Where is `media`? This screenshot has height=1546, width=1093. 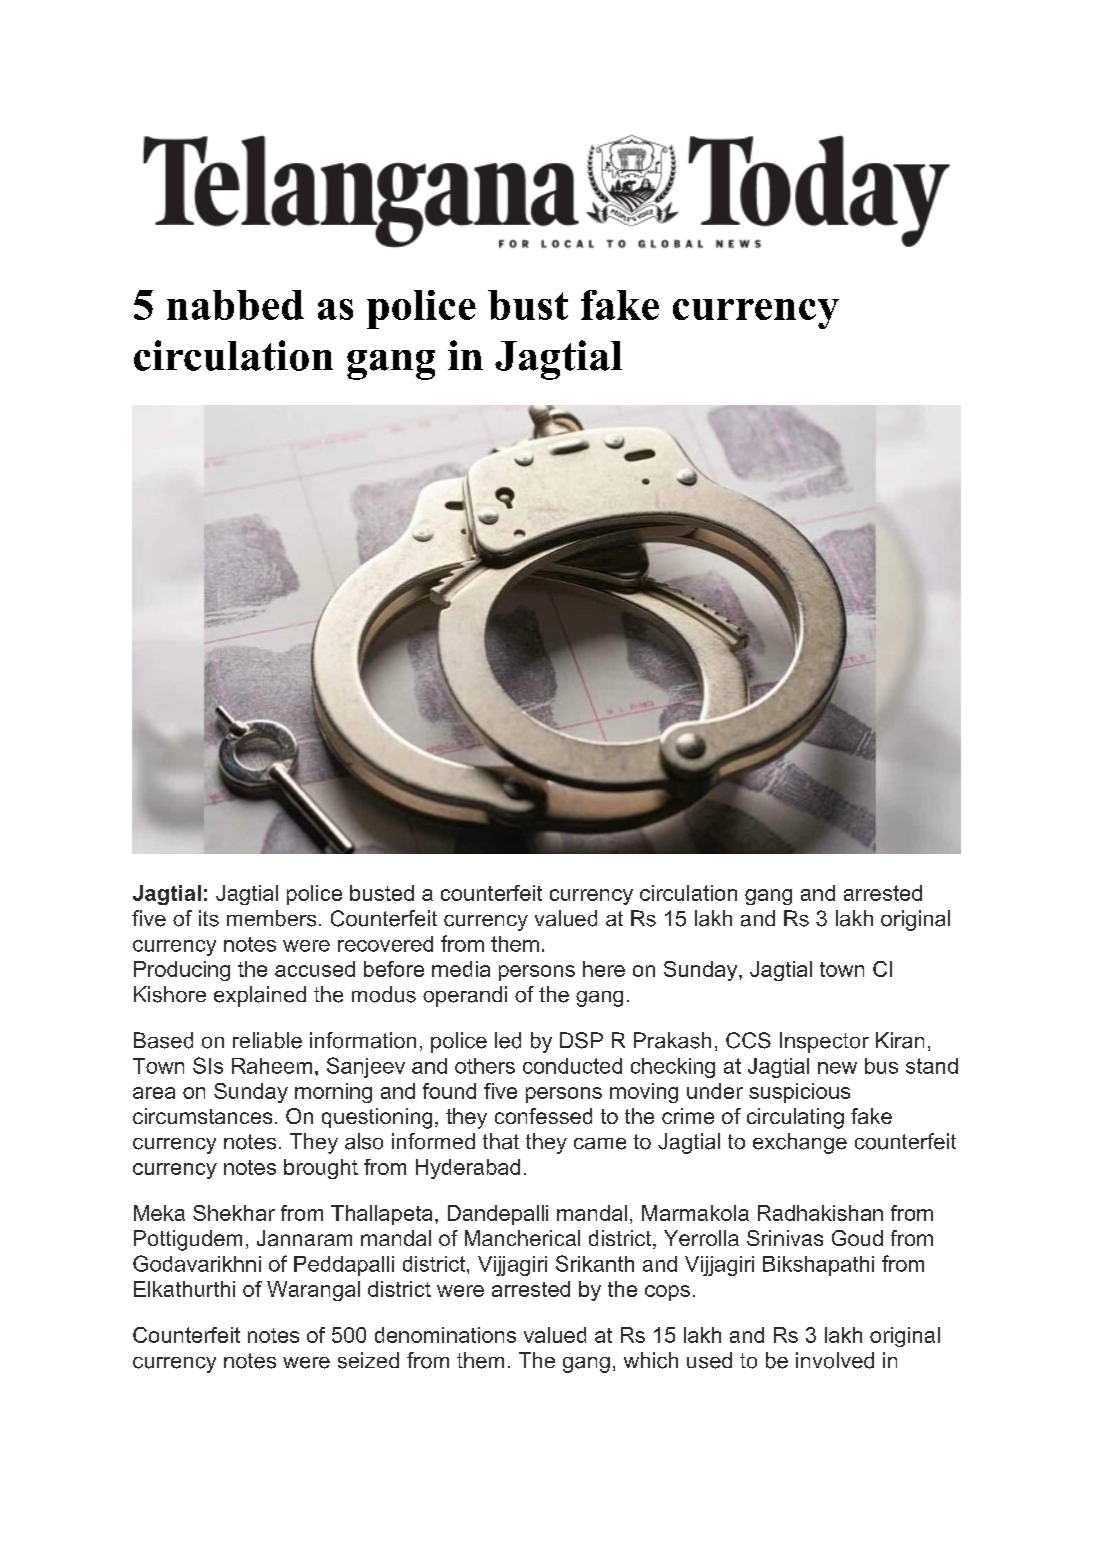 media is located at coordinates (461, 969).
